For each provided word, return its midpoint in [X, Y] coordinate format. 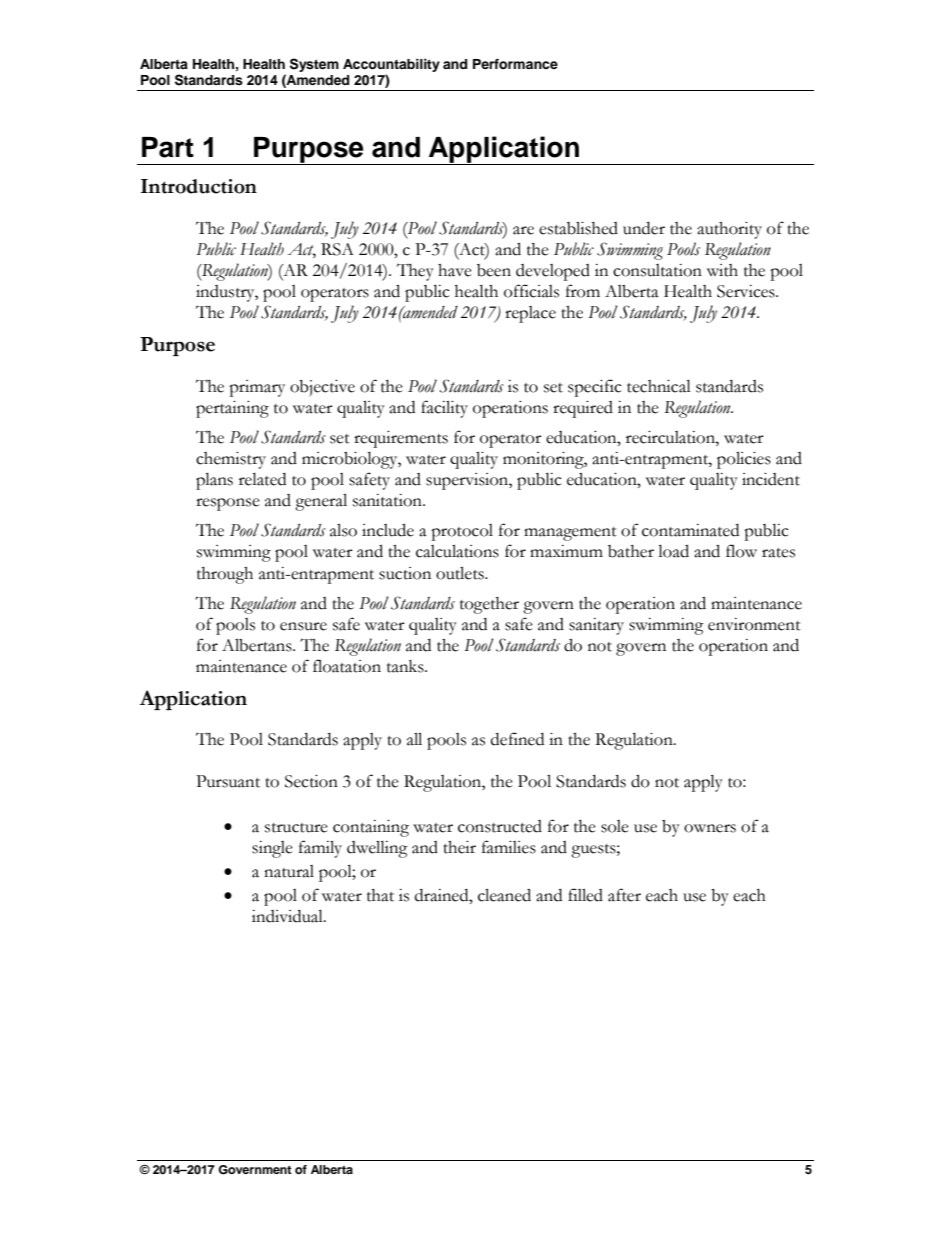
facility [444, 409]
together [489, 605]
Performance [515, 64]
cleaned [504, 895]
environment [754, 624]
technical [659, 386]
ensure [303, 626]
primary [257, 388]
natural [289, 871]
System [314, 65]
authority [729, 230]
